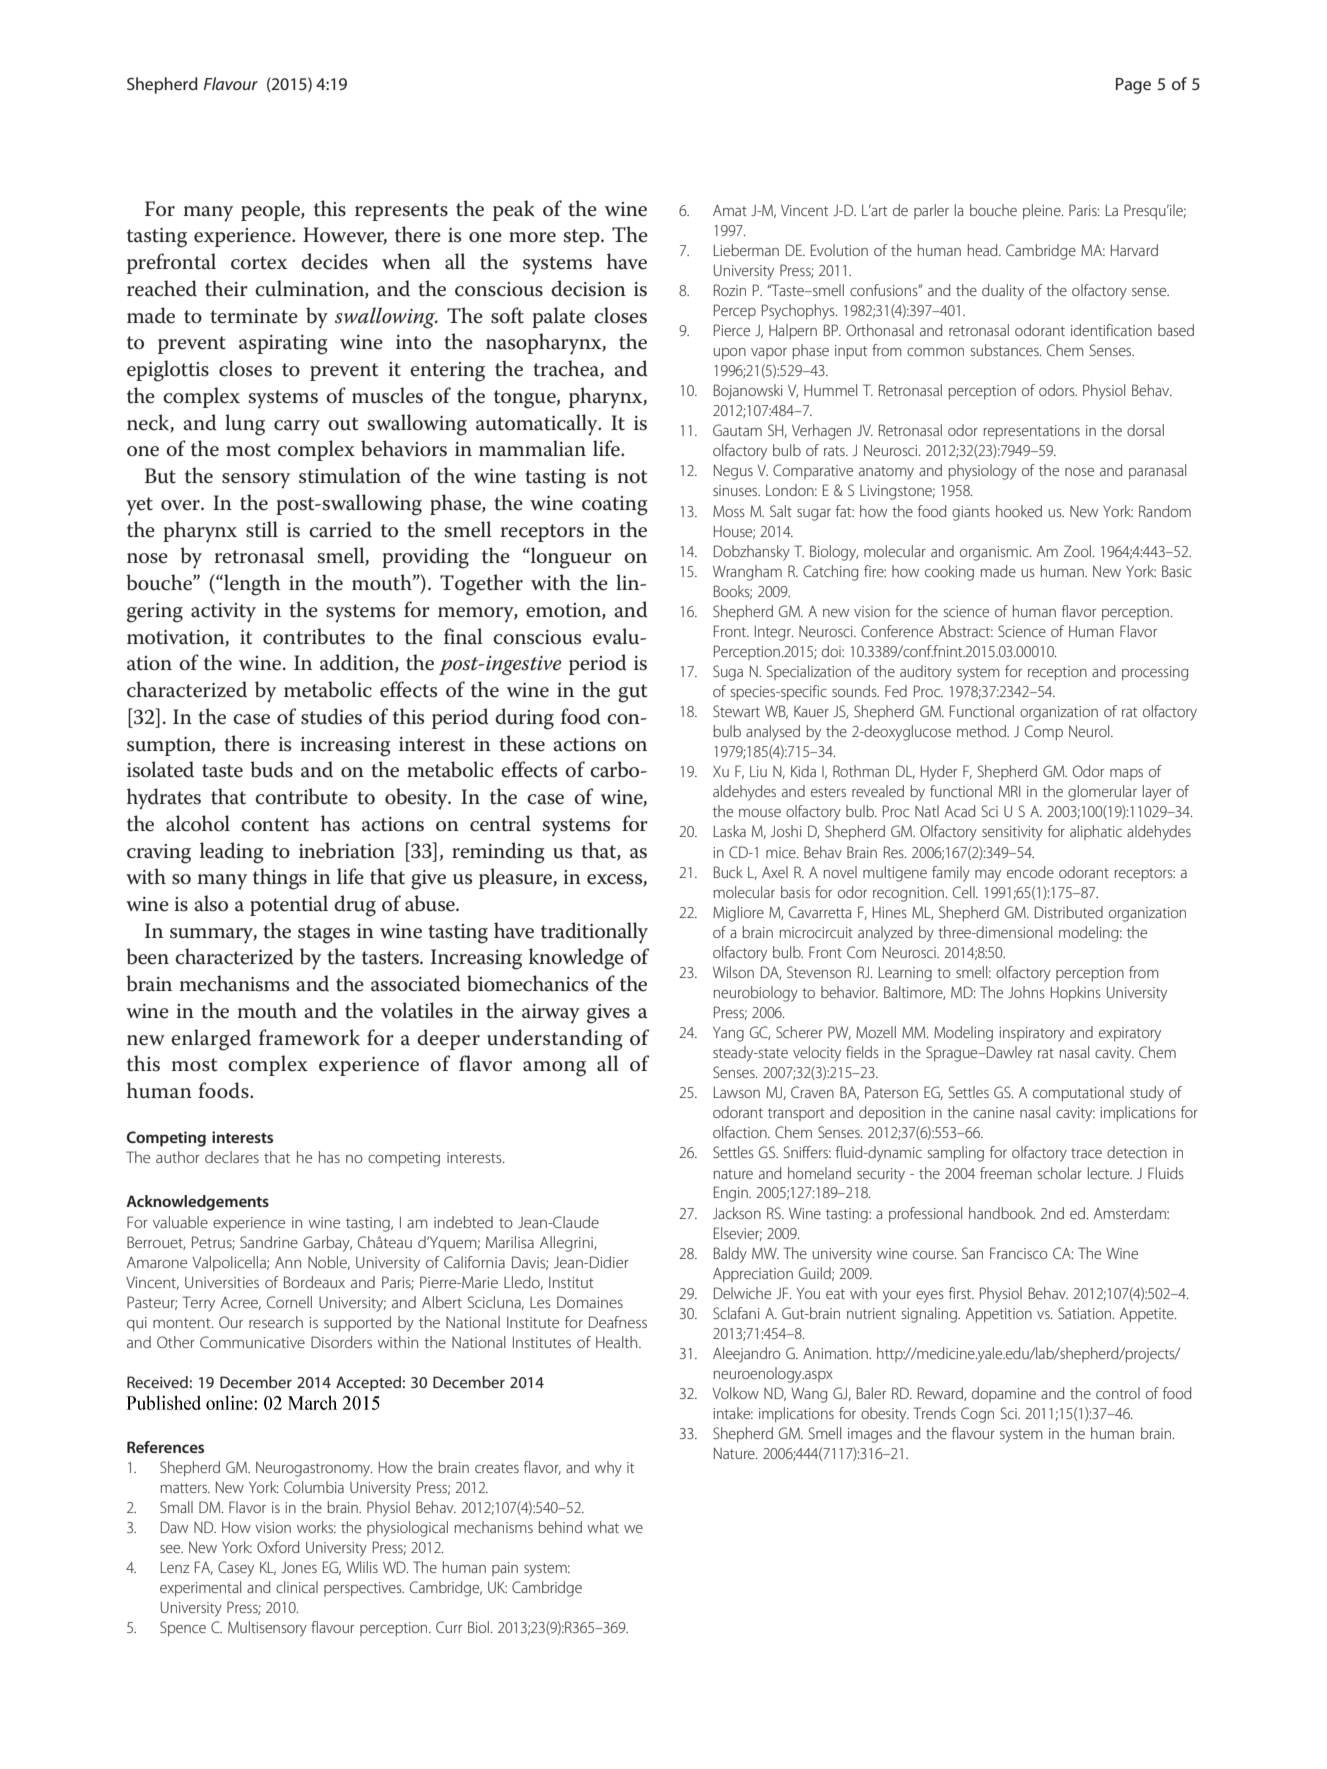 The height and width of the screenshot is (1769, 1327). Describe the element at coordinates (1133, 86) in the screenshot. I see `Page` at that location.
